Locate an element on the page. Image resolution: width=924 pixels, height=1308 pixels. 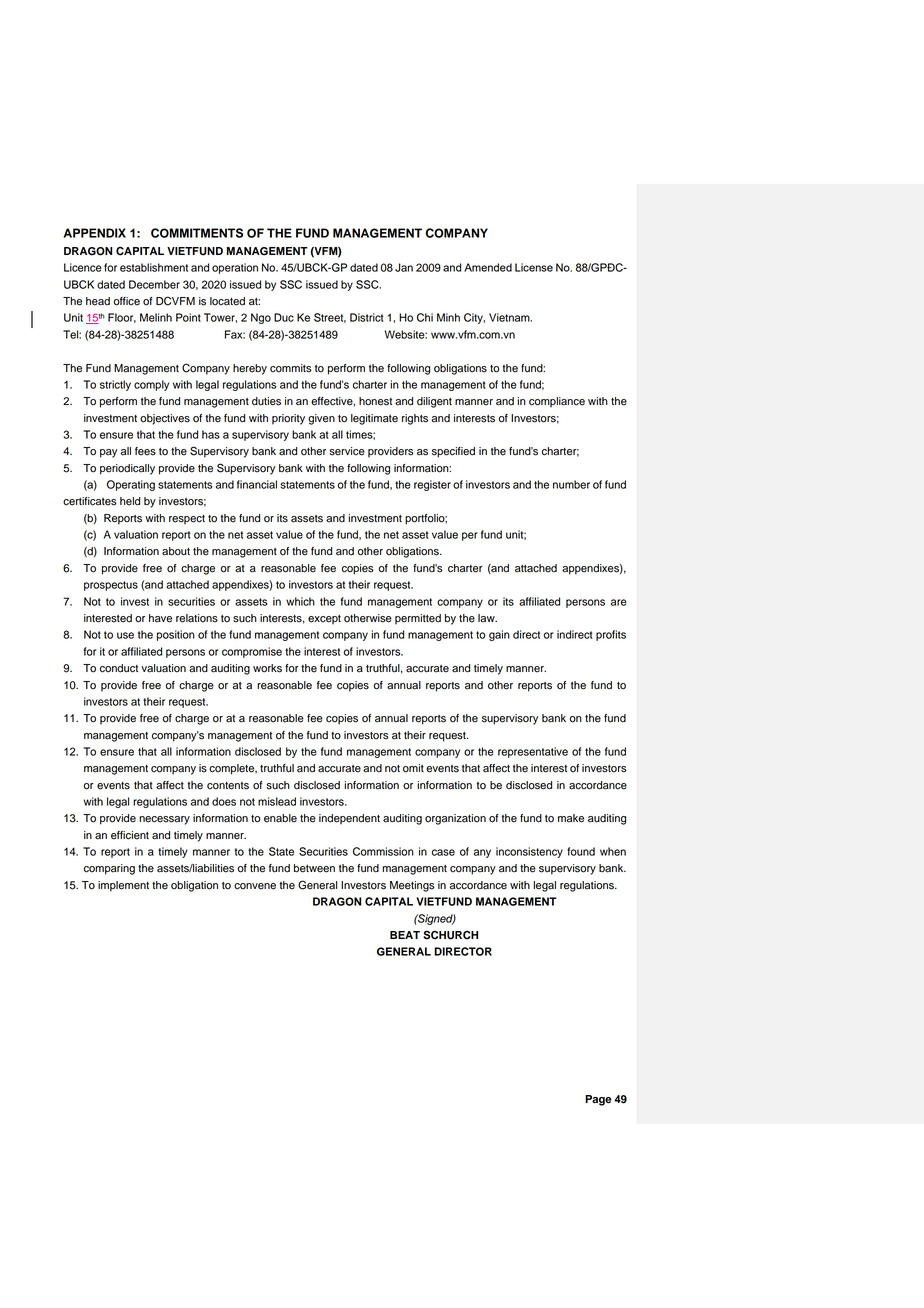
fees is located at coordinates (145, 451).
